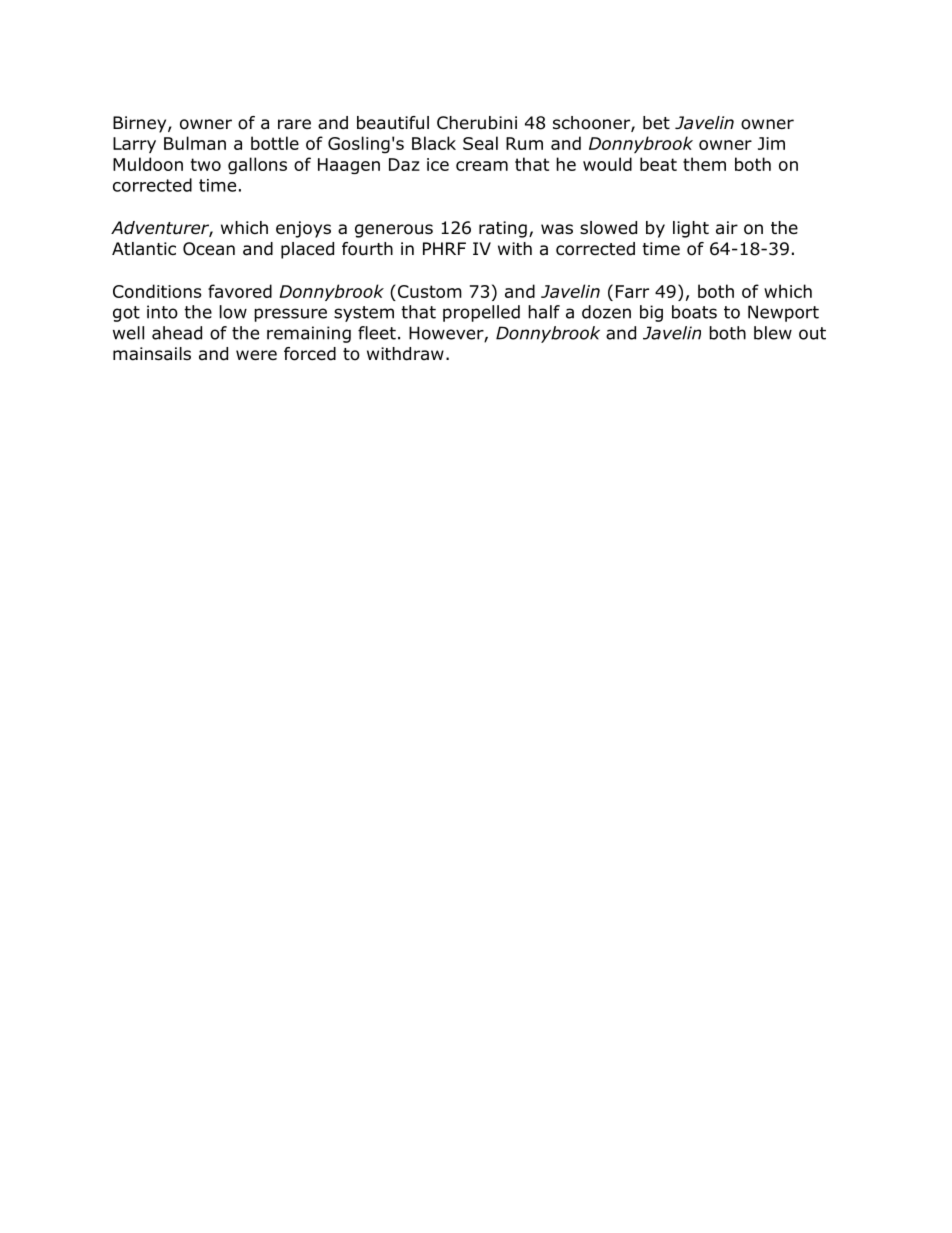  Describe the element at coordinates (209, 249) in the screenshot. I see `Ocean` at that location.
